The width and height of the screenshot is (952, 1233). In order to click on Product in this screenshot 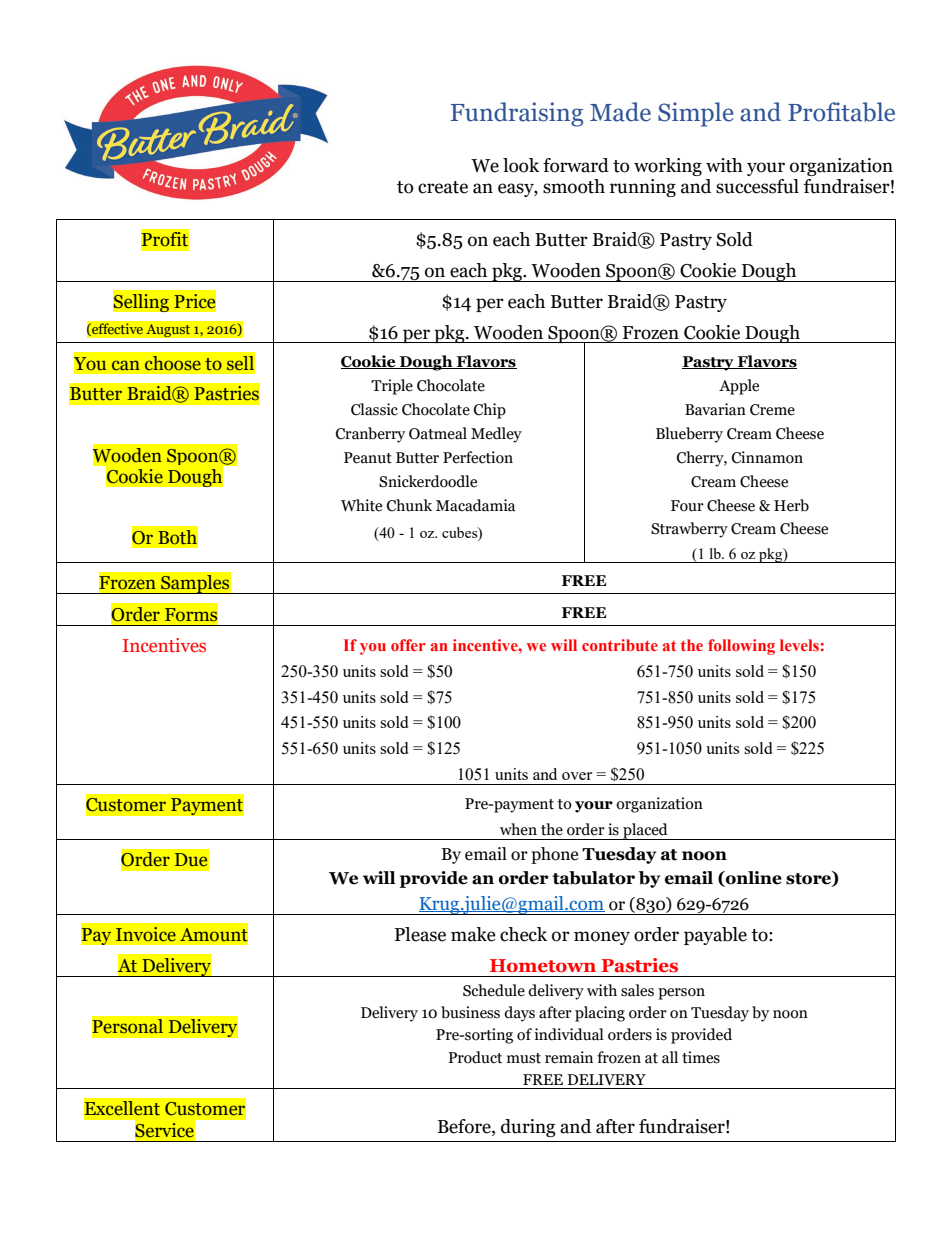, I will do `click(475, 1057)`.
